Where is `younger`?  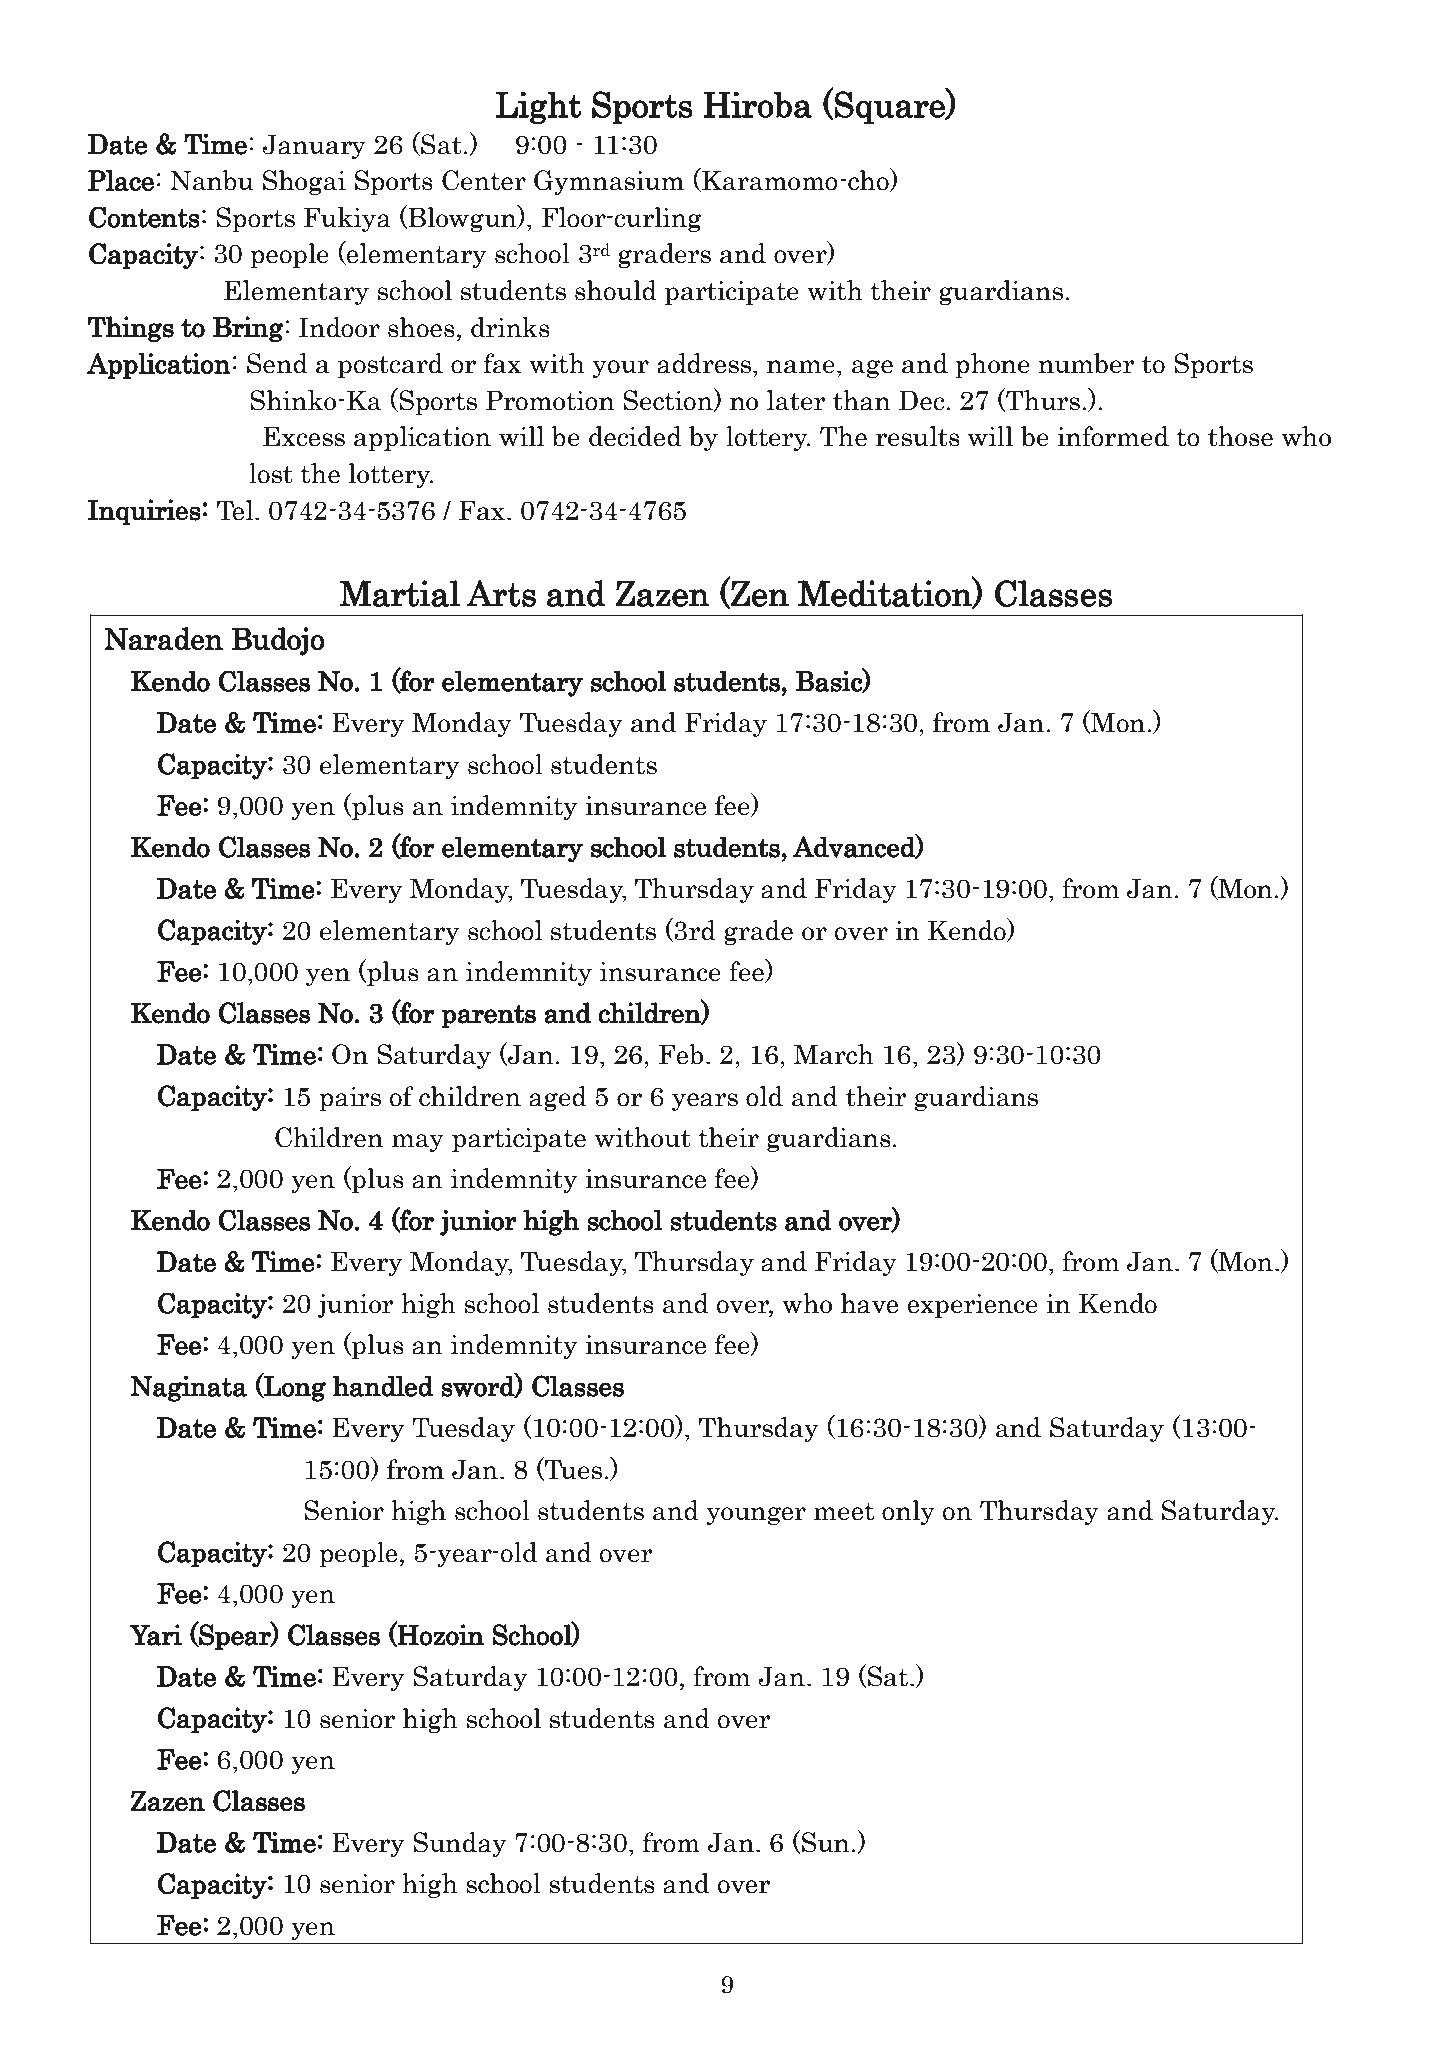 younger is located at coordinates (756, 1516).
